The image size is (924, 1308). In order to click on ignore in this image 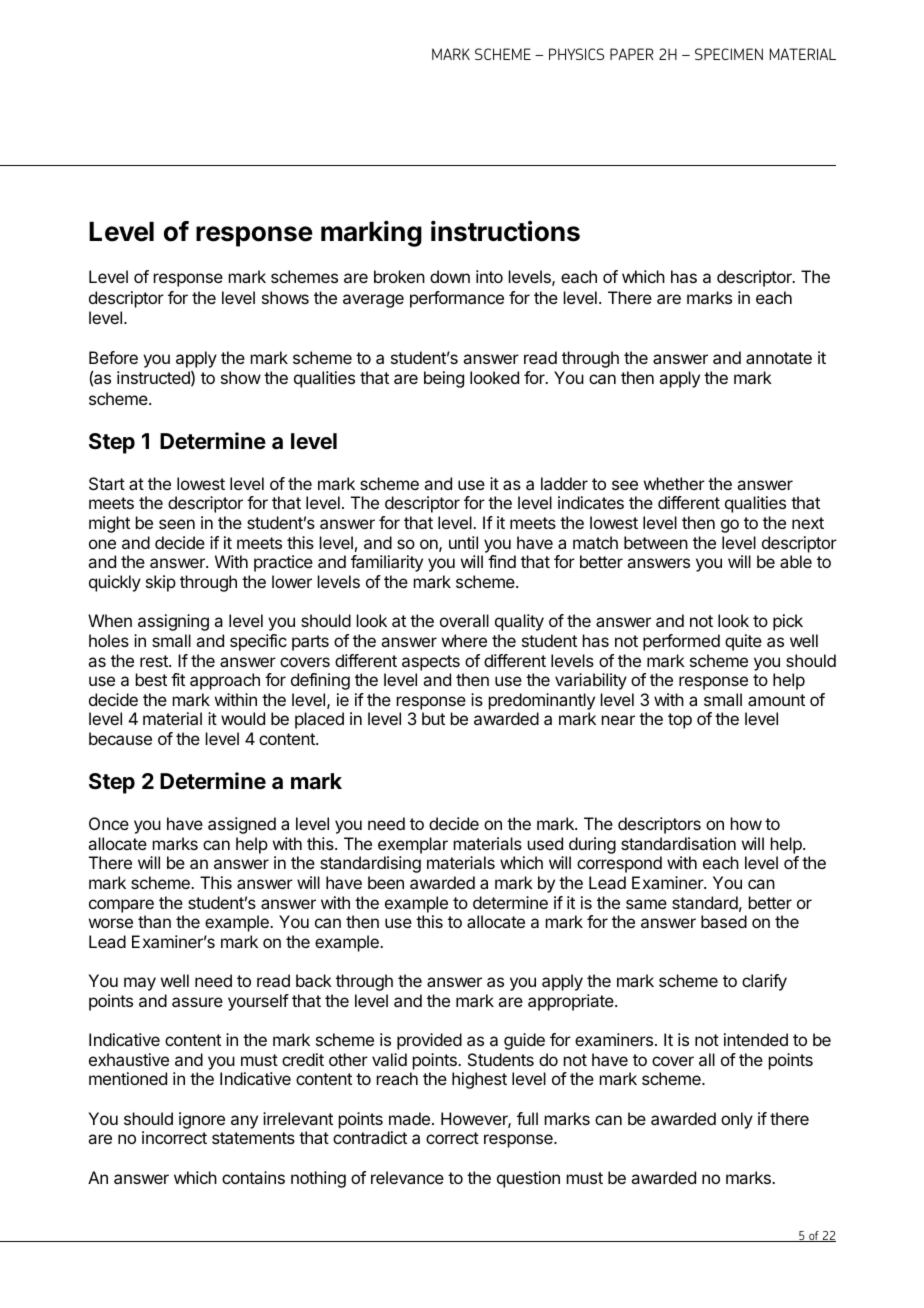, I will do `click(202, 1120)`.
